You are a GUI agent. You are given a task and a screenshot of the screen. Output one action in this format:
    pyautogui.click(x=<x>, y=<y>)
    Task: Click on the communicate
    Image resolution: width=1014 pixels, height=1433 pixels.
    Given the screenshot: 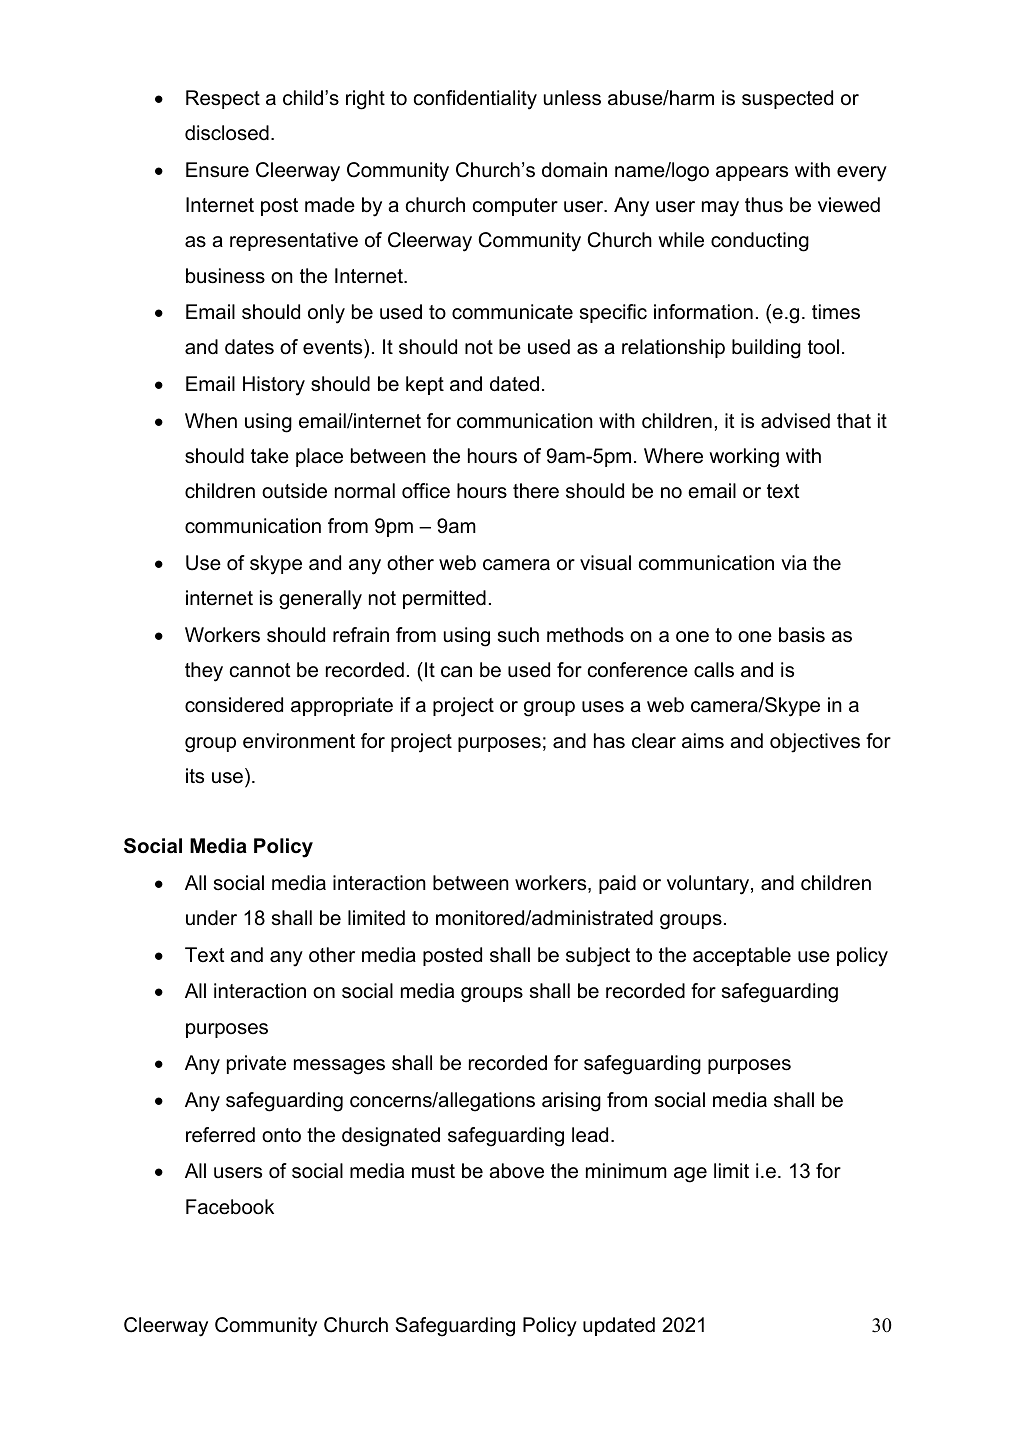 What is the action you would take?
    pyautogui.click(x=512, y=312)
